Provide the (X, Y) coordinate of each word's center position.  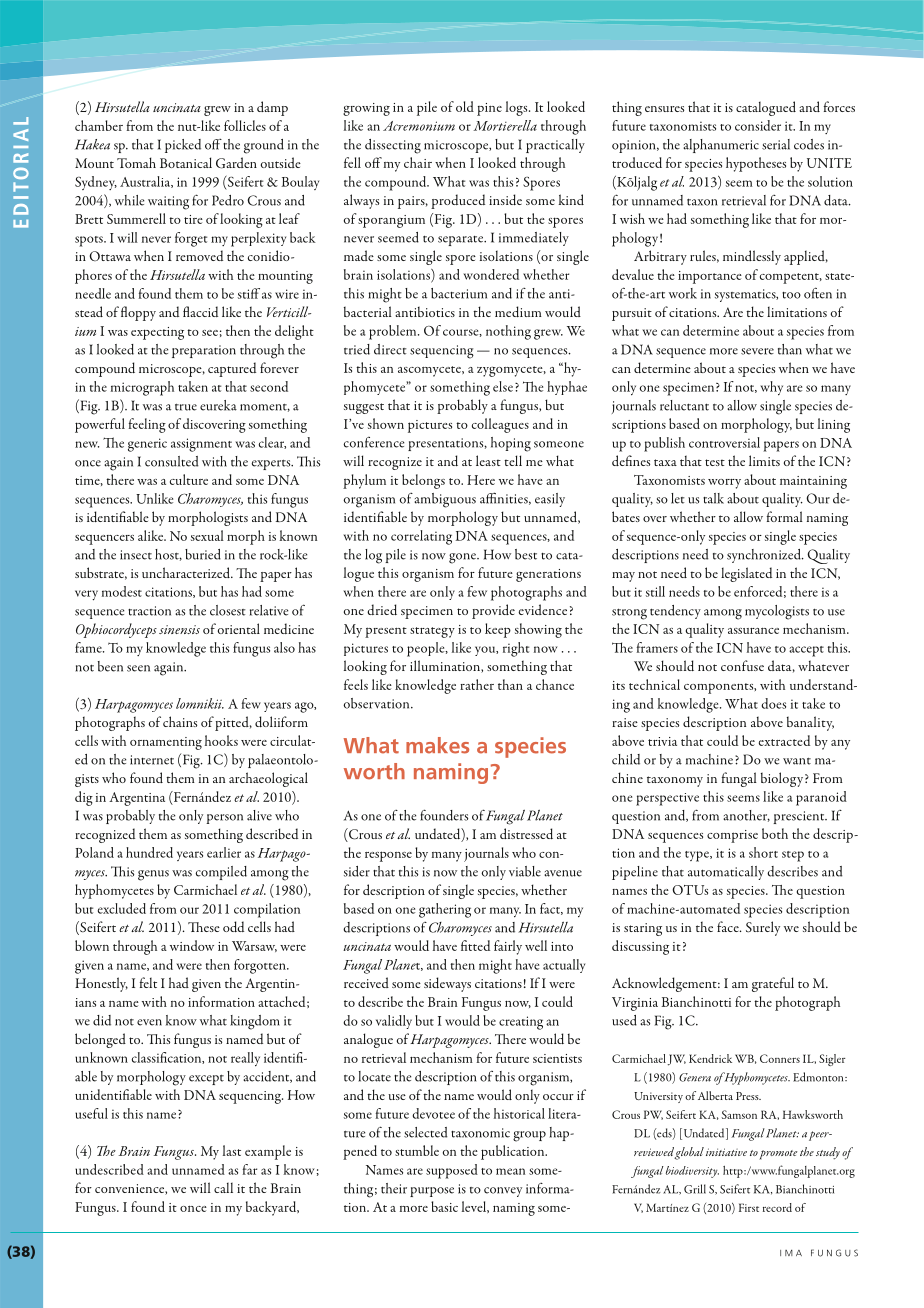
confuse (742, 665)
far (250, 1169)
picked (183, 146)
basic (444, 1206)
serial (776, 144)
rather (477, 684)
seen (138, 668)
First (749, 1207)
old (465, 106)
